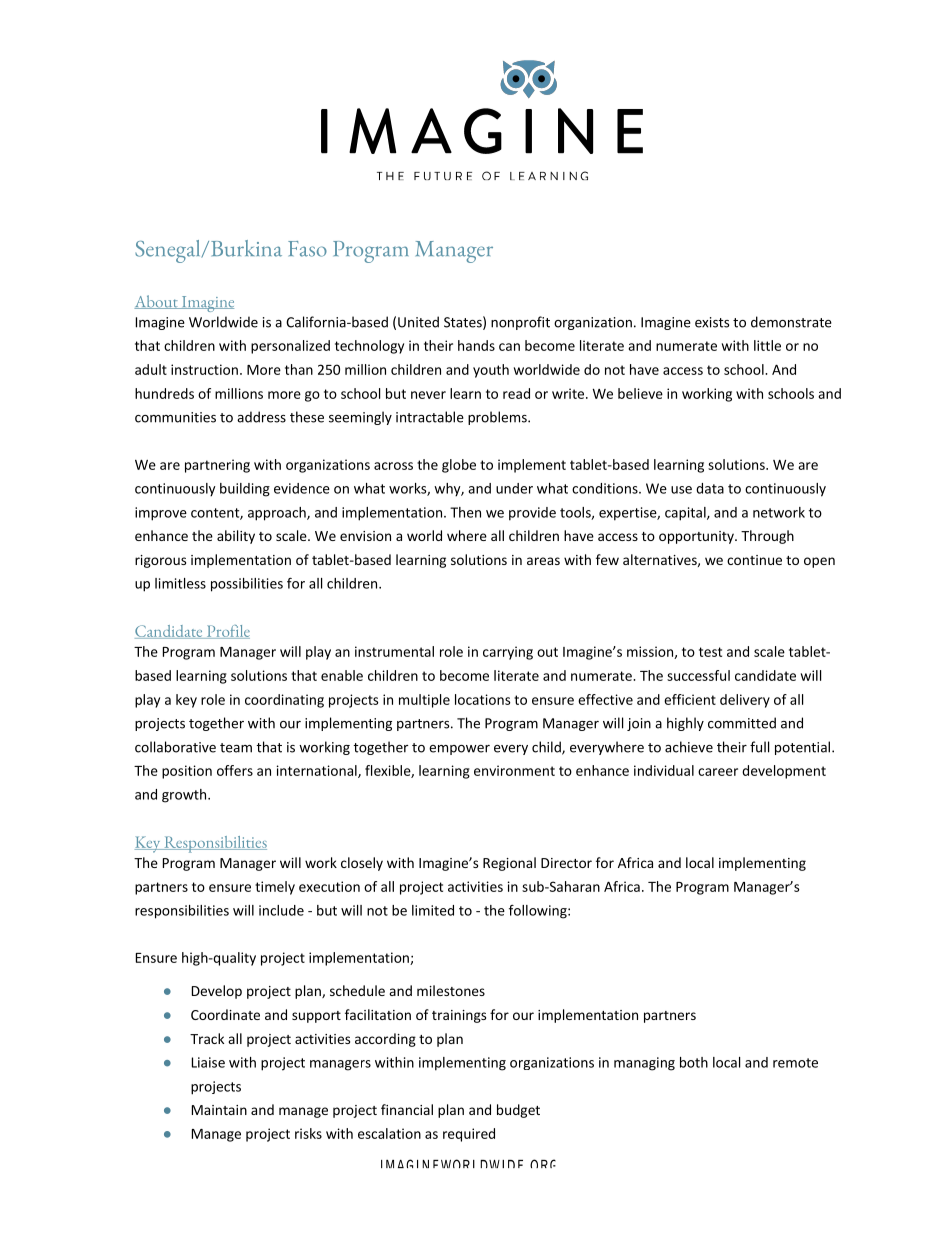 This screenshot has width=952, height=1233. What do you see at coordinates (745, 701) in the screenshot?
I see `delivery` at bounding box center [745, 701].
